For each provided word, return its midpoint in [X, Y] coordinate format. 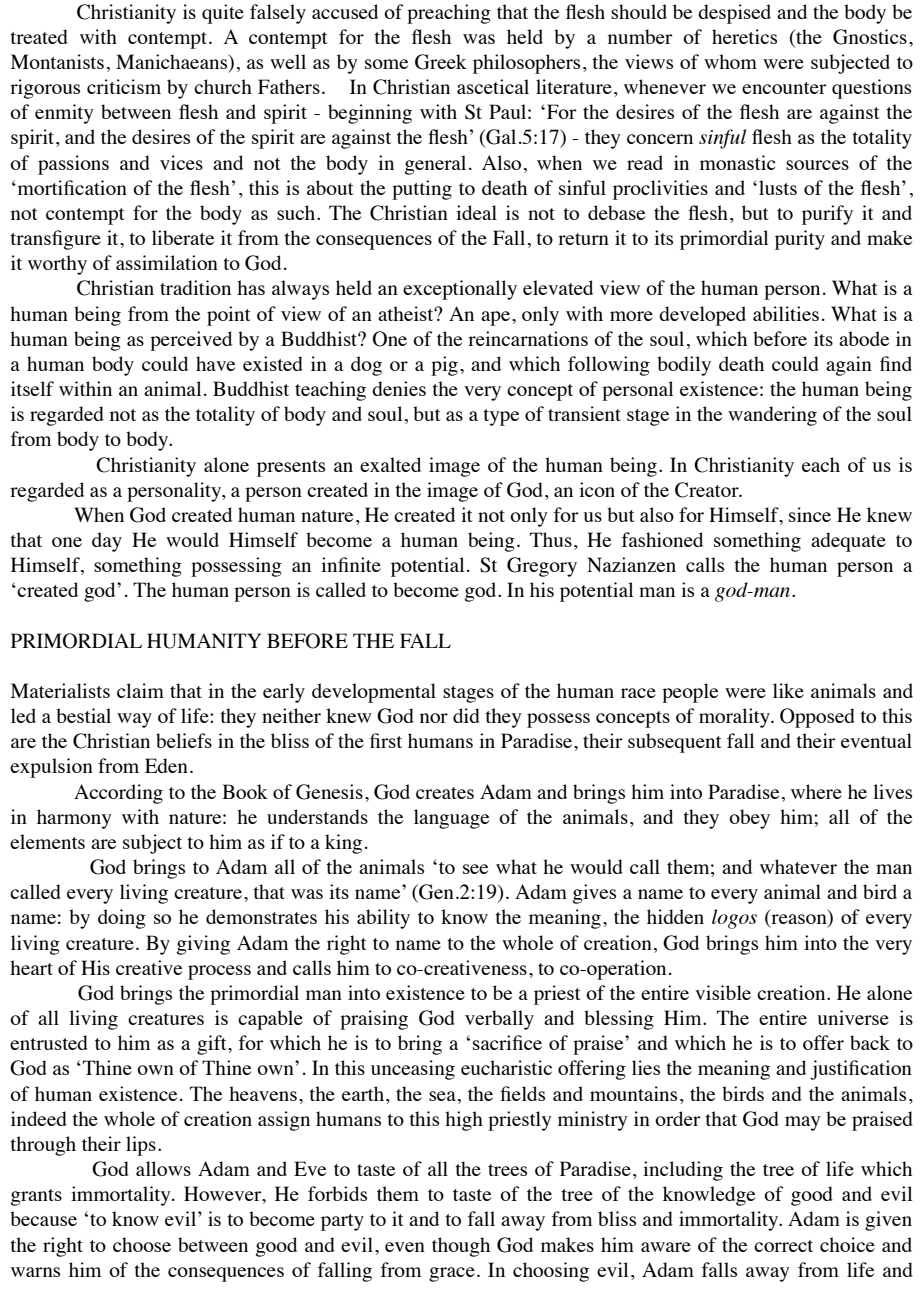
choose [142, 1244]
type [501, 417]
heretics [744, 36]
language [451, 819]
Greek [441, 62]
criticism [124, 86]
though [461, 1247]
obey [749, 819]
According [118, 794]
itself [32, 388]
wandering [772, 416]
